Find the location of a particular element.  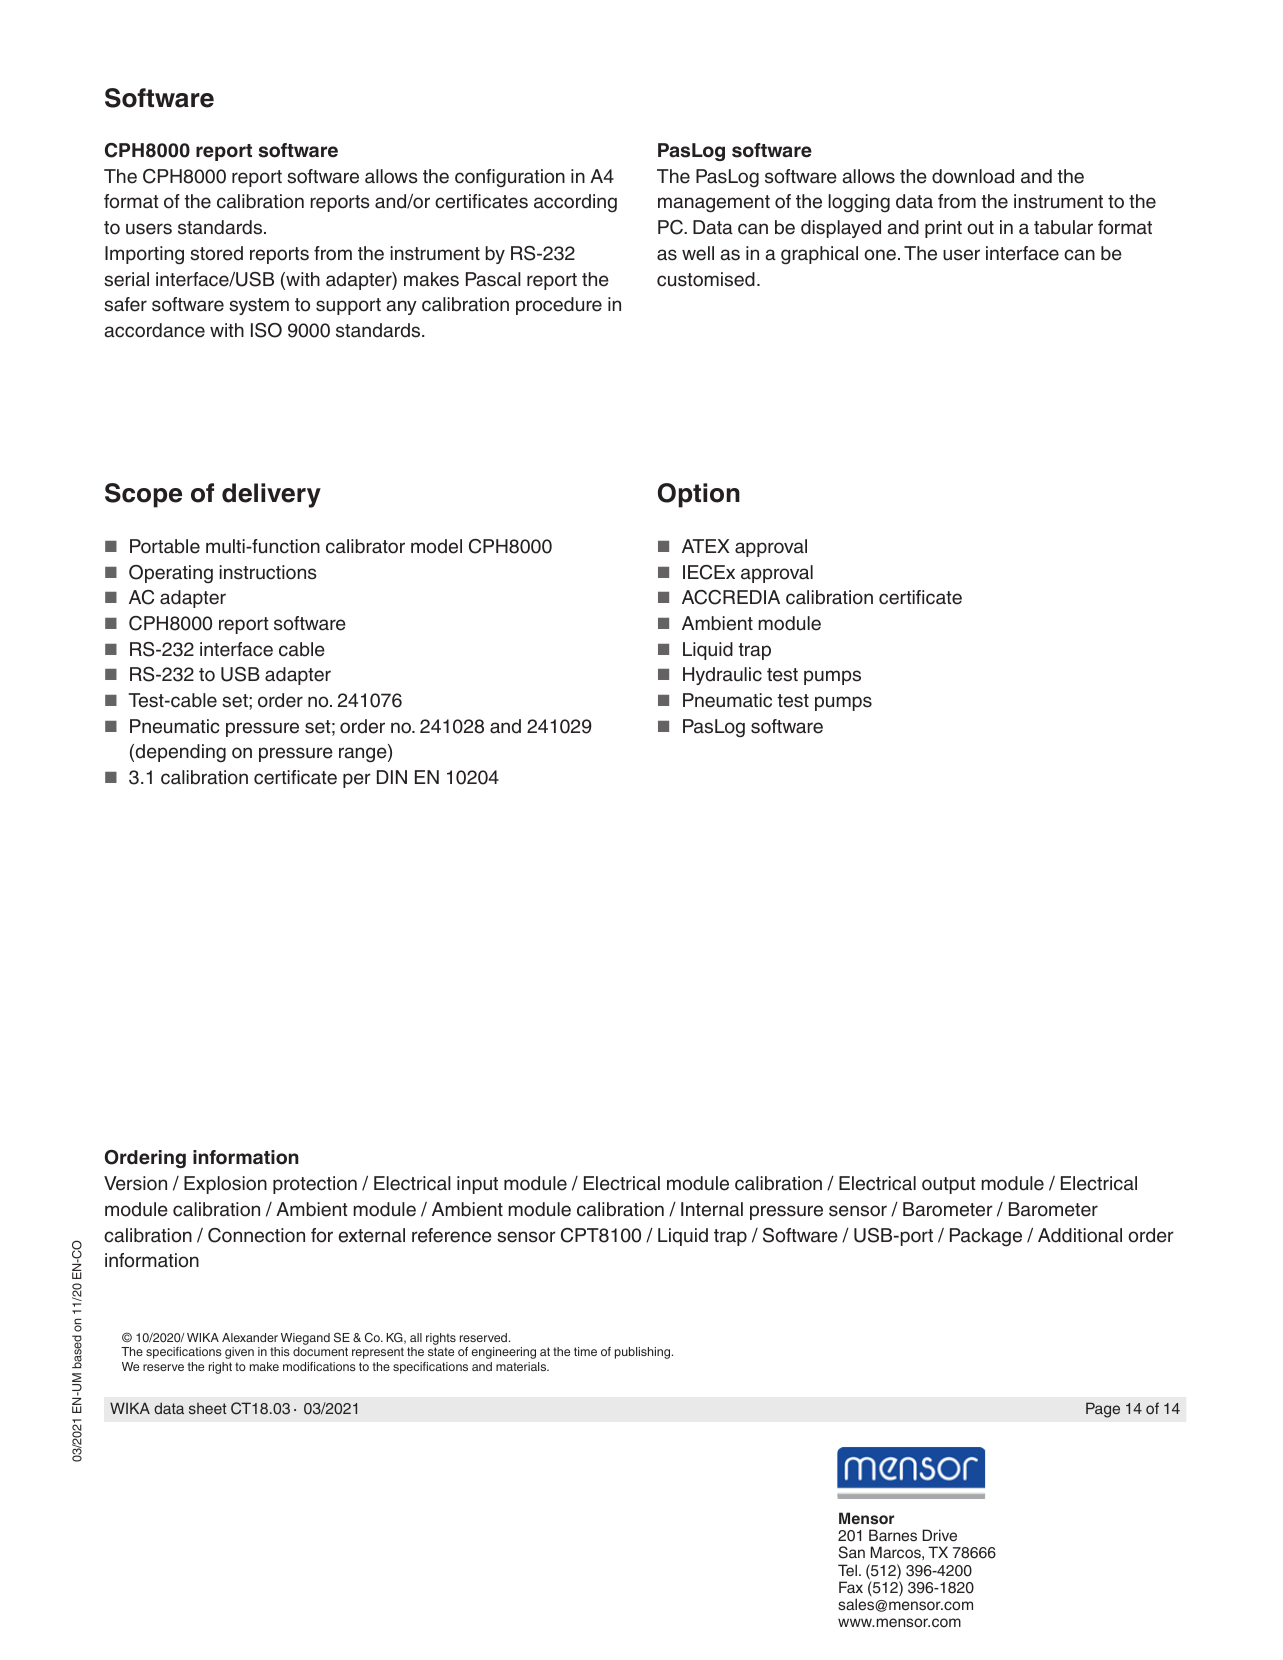

stored is located at coordinates (216, 253).
